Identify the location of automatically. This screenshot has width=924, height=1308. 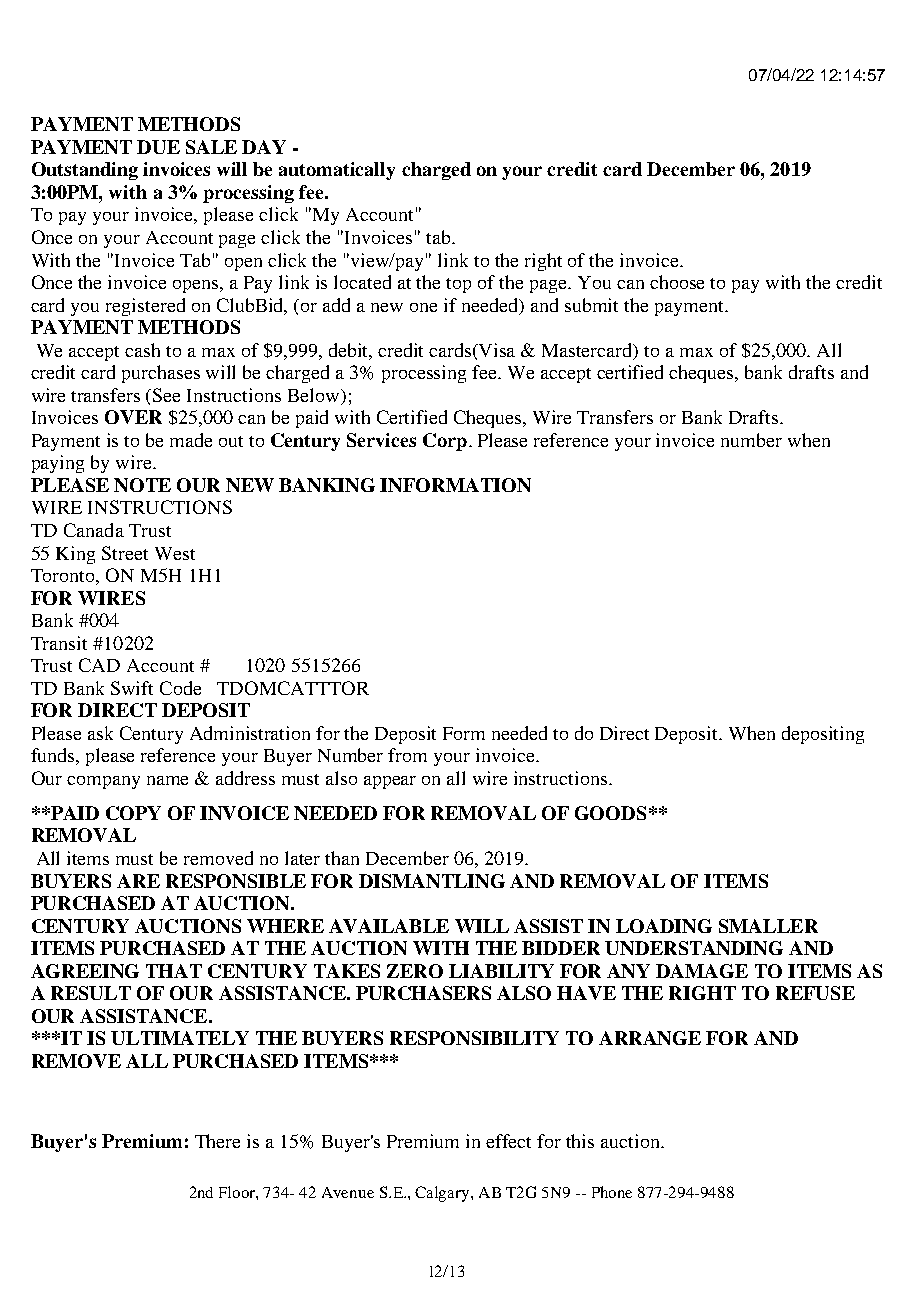
(337, 171).
